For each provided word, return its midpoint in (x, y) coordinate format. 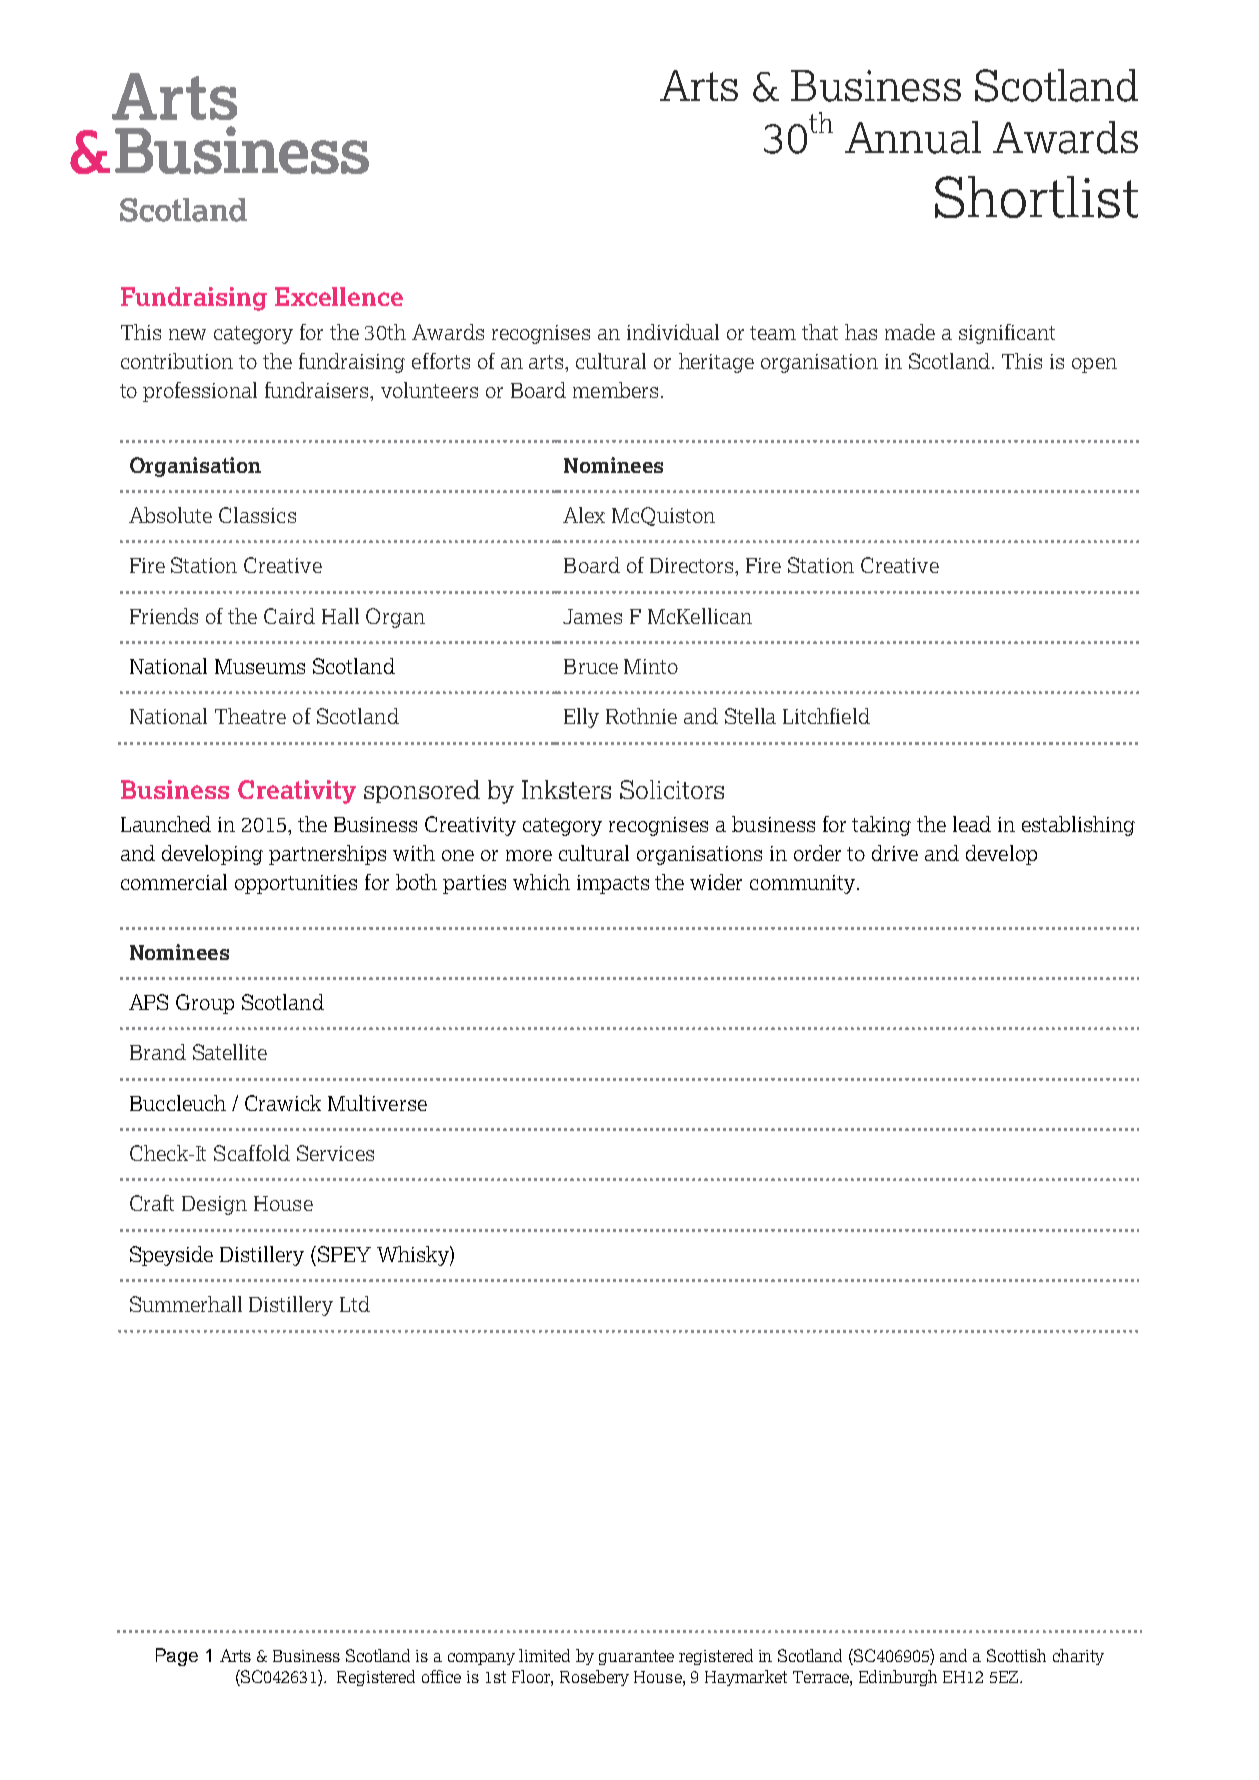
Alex (584, 515)
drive (895, 853)
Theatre (250, 716)
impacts (613, 884)
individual (673, 332)
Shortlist (1036, 197)
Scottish (1016, 1655)
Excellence (339, 296)
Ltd (355, 1304)
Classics (257, 515)
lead (972, 824)
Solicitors (672, 789)
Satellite (230, 1052)
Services (335, 1153)
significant (1007, 334)
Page (177, 1657)
